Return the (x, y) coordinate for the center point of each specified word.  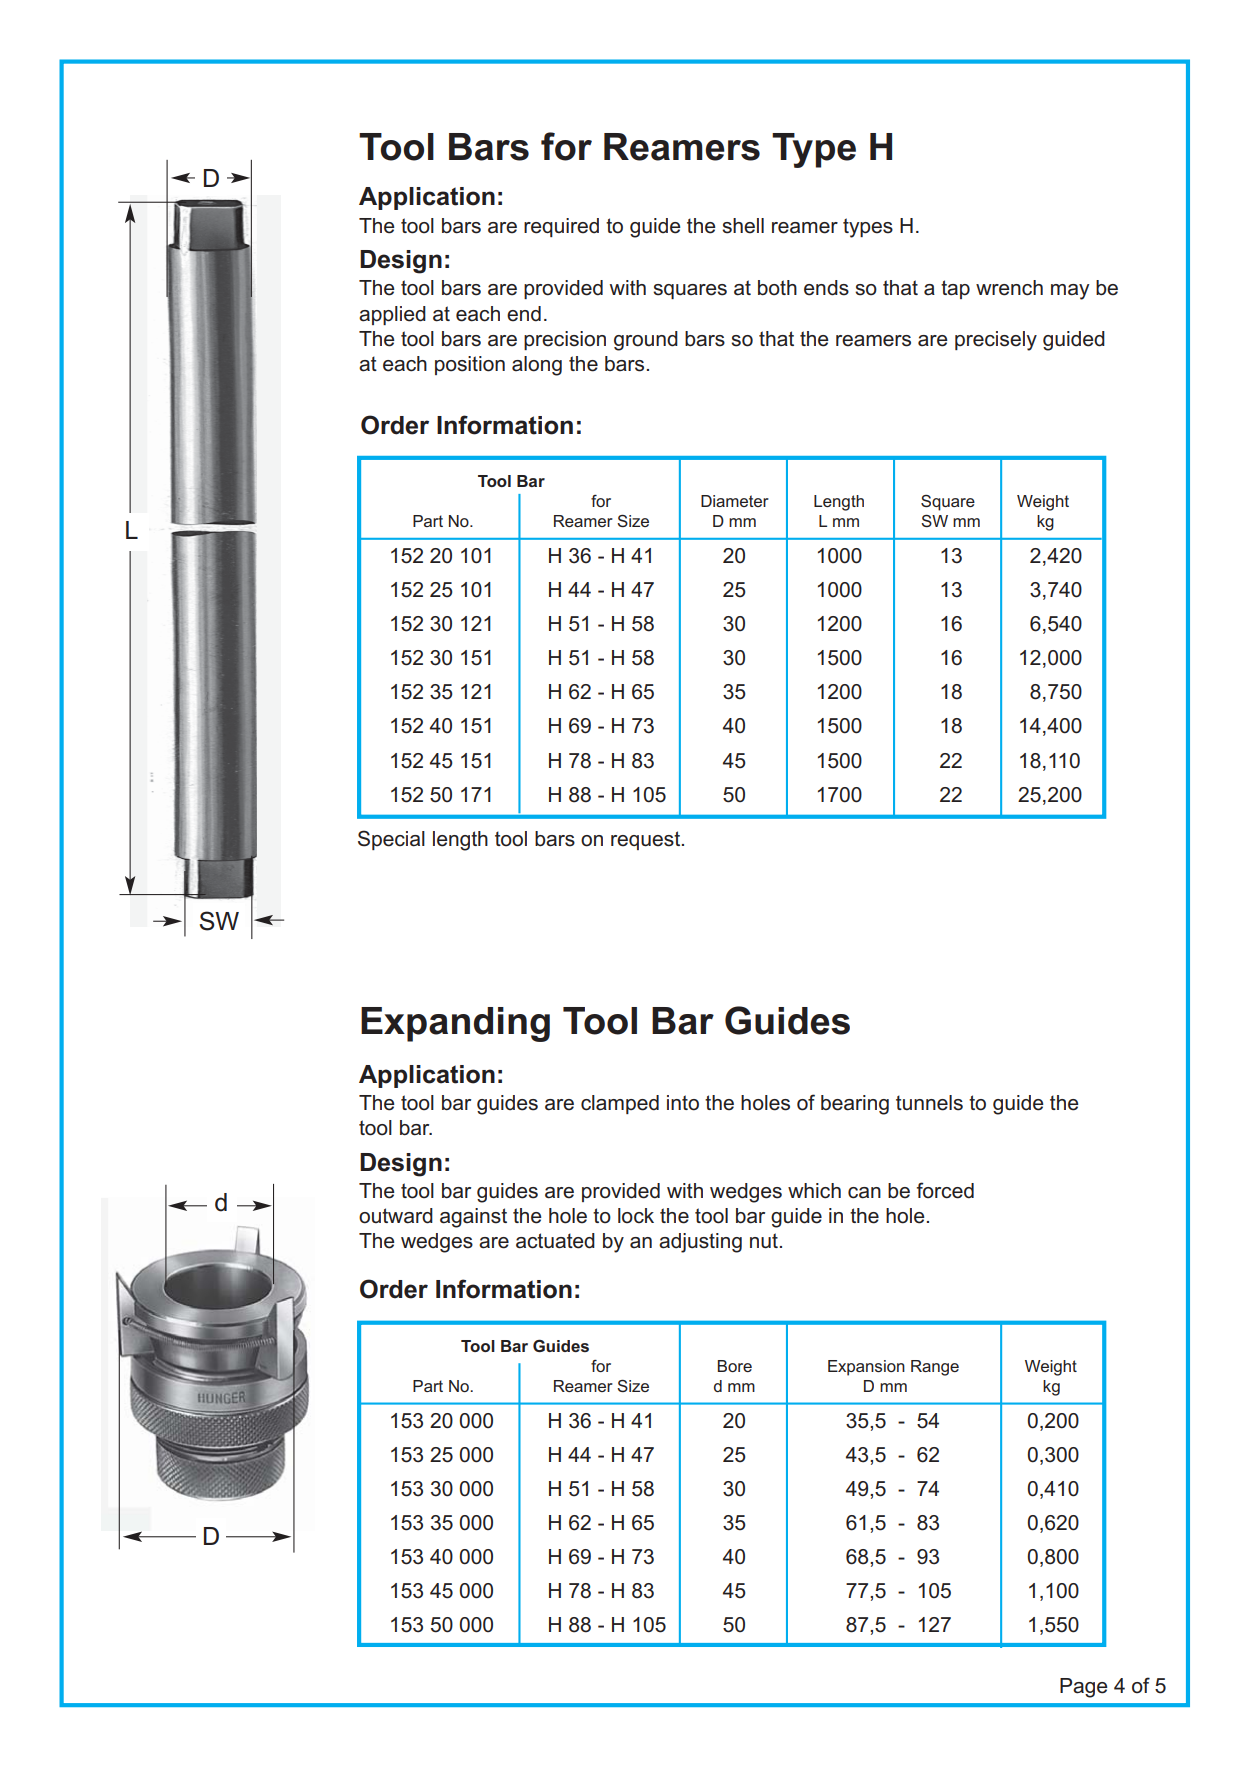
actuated (555, 1241)
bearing (855, 1105)
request (647, 840)
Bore (735, 1366)
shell (743, 226)
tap (955, 289)
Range (935, 1368)
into (683, 1103)
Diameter (735, 501)
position (470, 365)
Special (391, 840)
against (473, 1218)
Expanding (455, 1024)
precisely (996, 341)
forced (945, 1190)
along (537, 366)
